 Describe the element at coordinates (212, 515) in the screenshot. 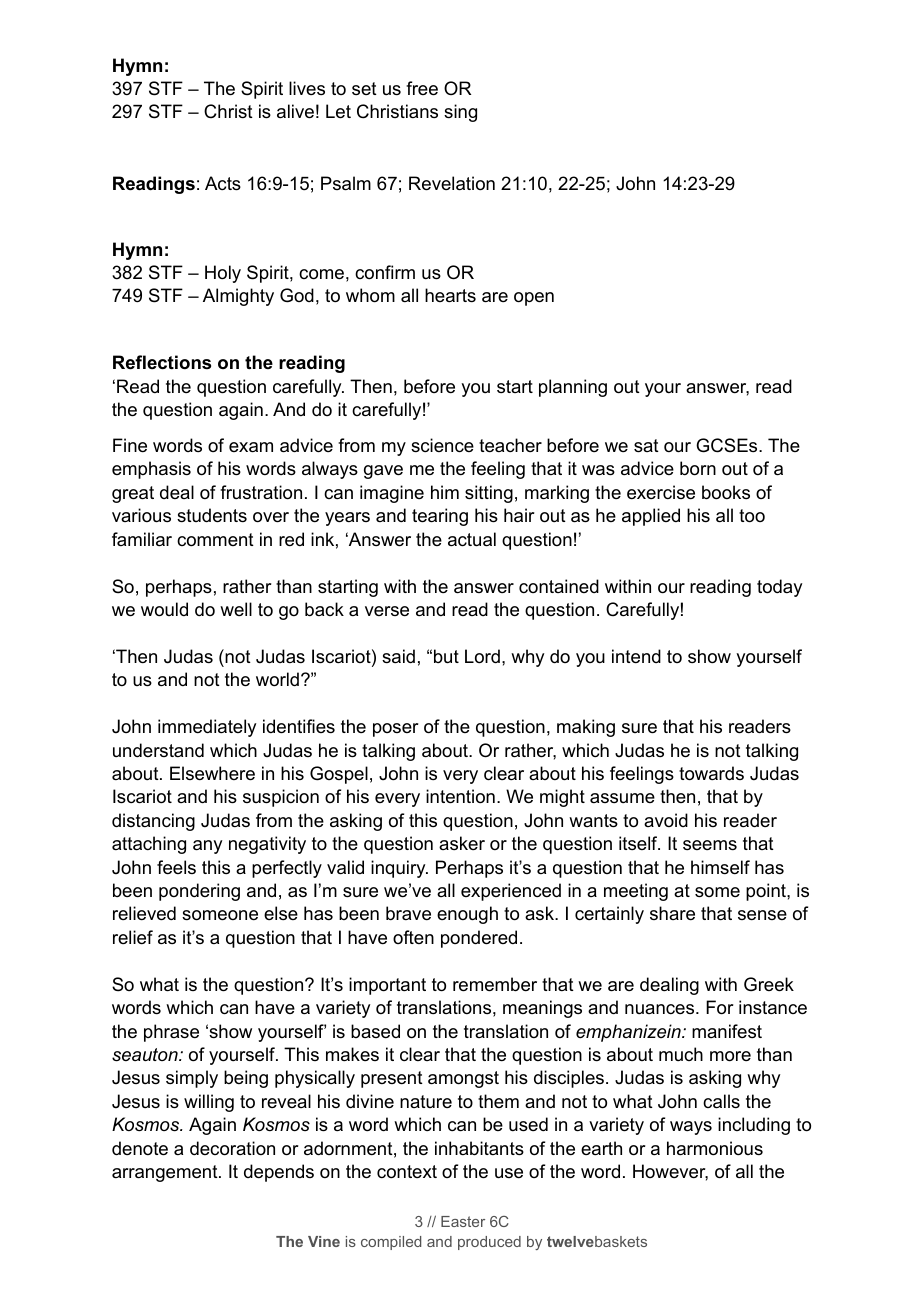

I see `students` at that location.
